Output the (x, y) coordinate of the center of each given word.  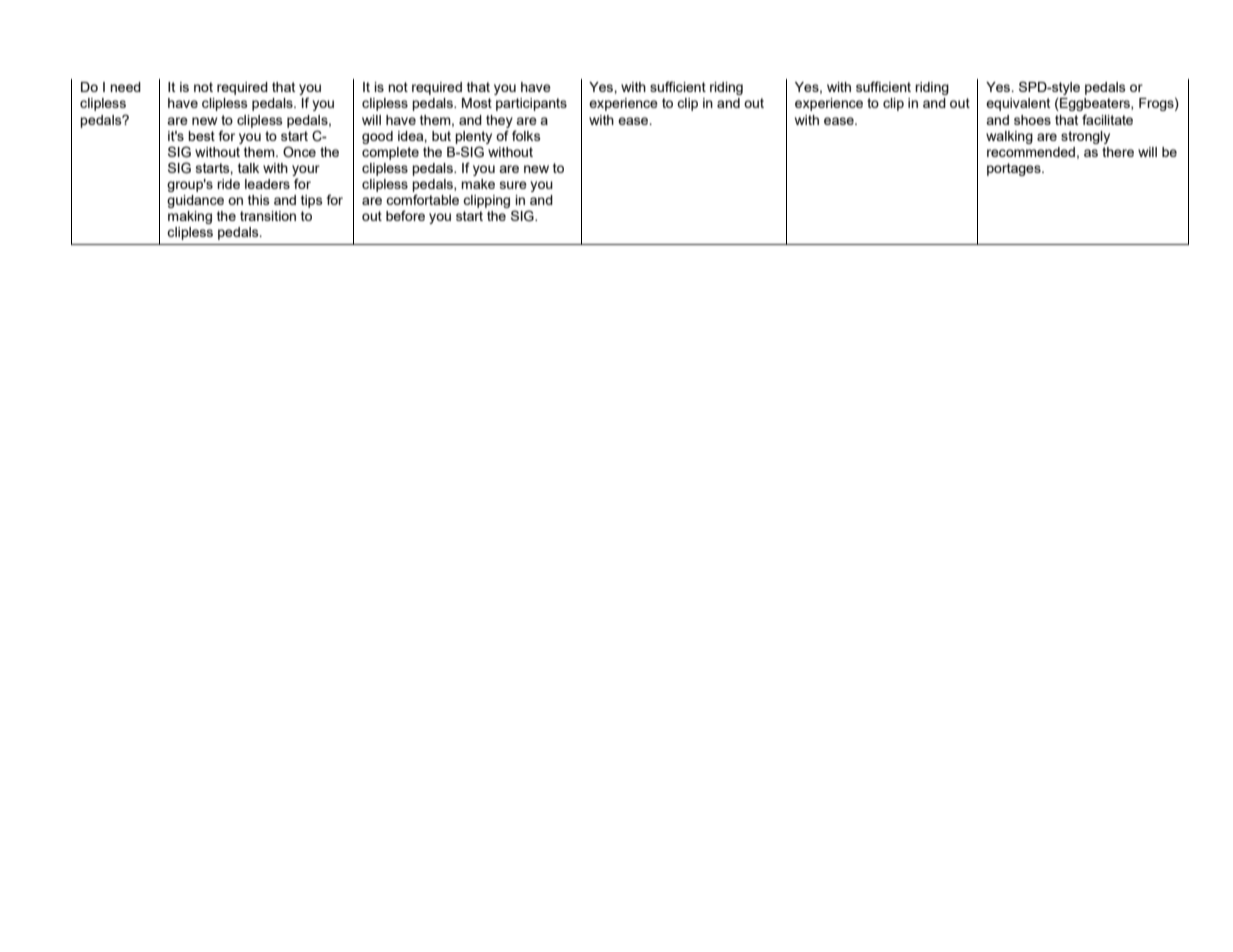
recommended (1031, 152)
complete (390, 153)
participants (531, 104)
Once (299, 152)
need (125, 87)
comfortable (422, 199)
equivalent (1018, 104)
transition (268, 216)
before (405, 215)
